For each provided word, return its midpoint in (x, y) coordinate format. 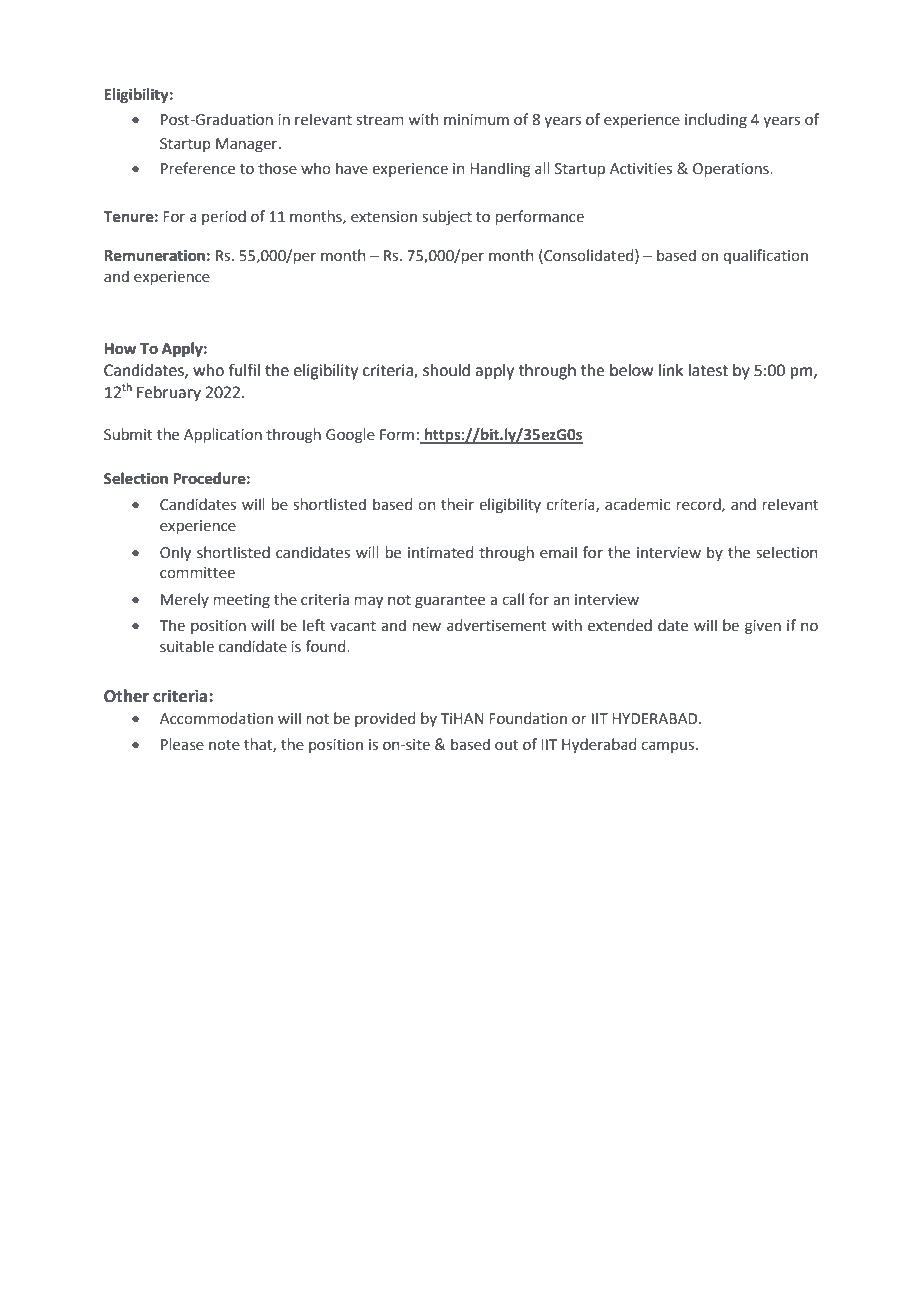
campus (669, 747)
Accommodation (216, 718)
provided (385, 719)
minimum (476, 120)
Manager (248, 145)
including (716, 120)
